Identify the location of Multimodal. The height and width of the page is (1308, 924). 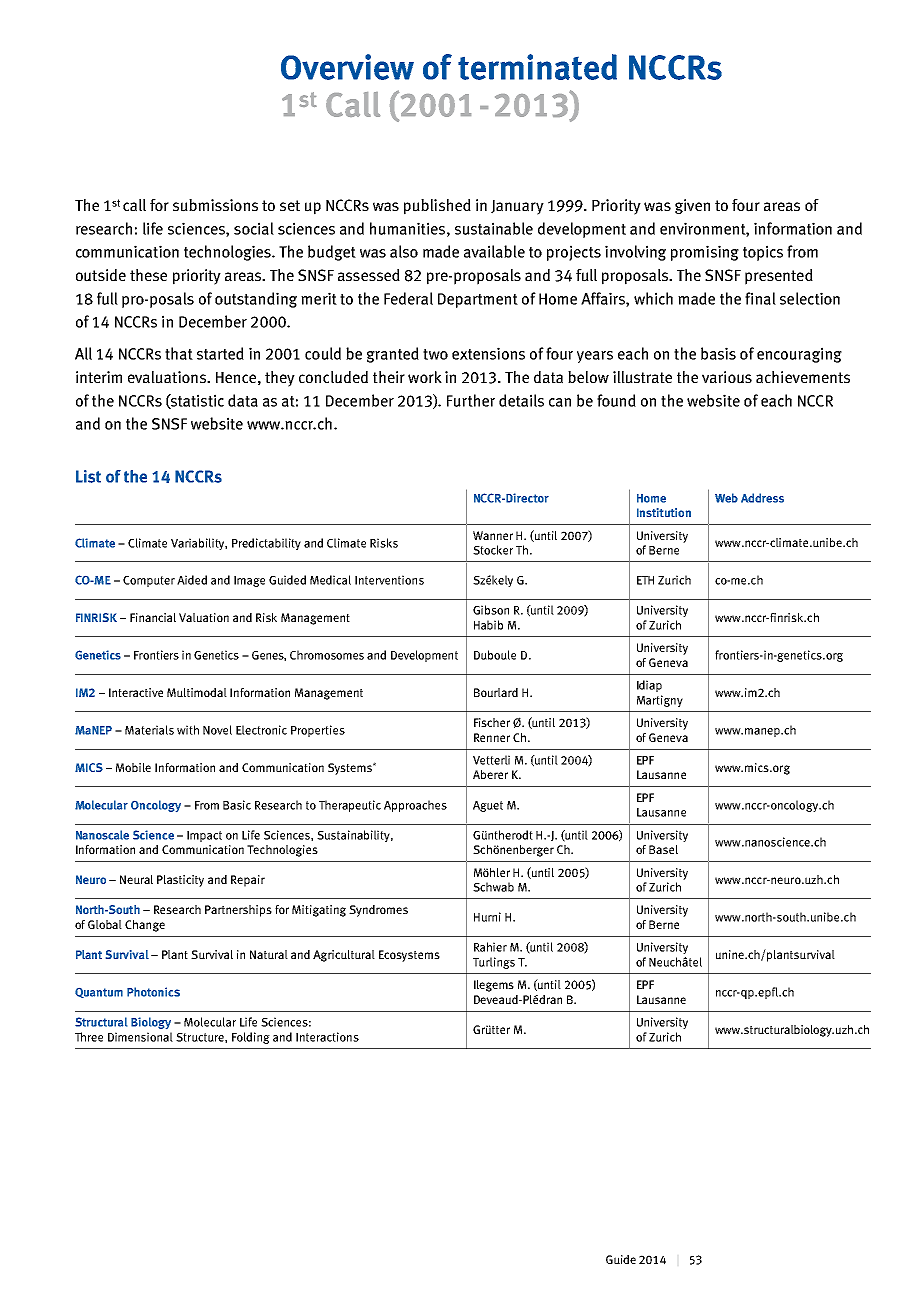
(197, 692).
